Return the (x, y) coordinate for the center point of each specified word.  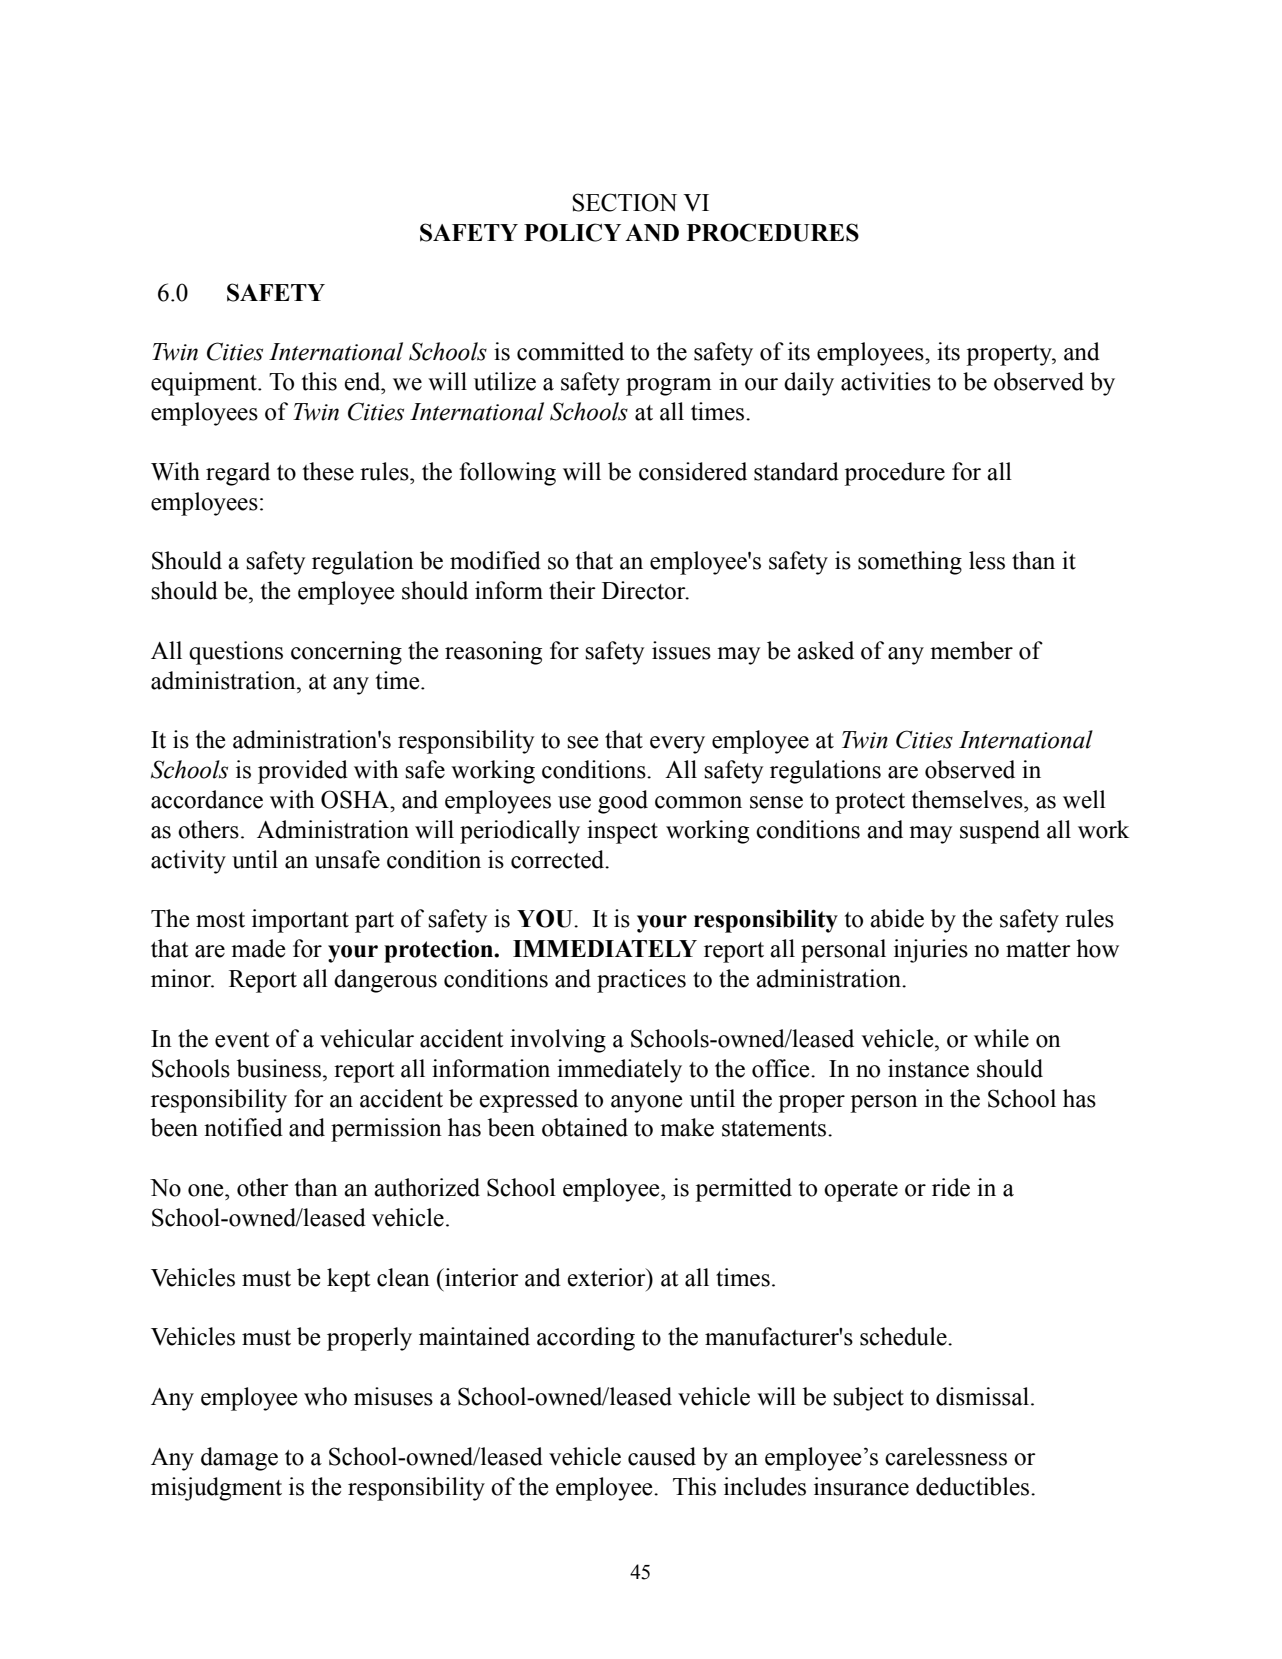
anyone (646, 1104)
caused (662, 1456)
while (1001, 1038)
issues (681, 650)
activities (886, 381)
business (279, 1068)
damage (239, 1459)
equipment (205, 384)
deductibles (974, 1486)
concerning (346, 653)
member (971, 650)
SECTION (625, 202)
